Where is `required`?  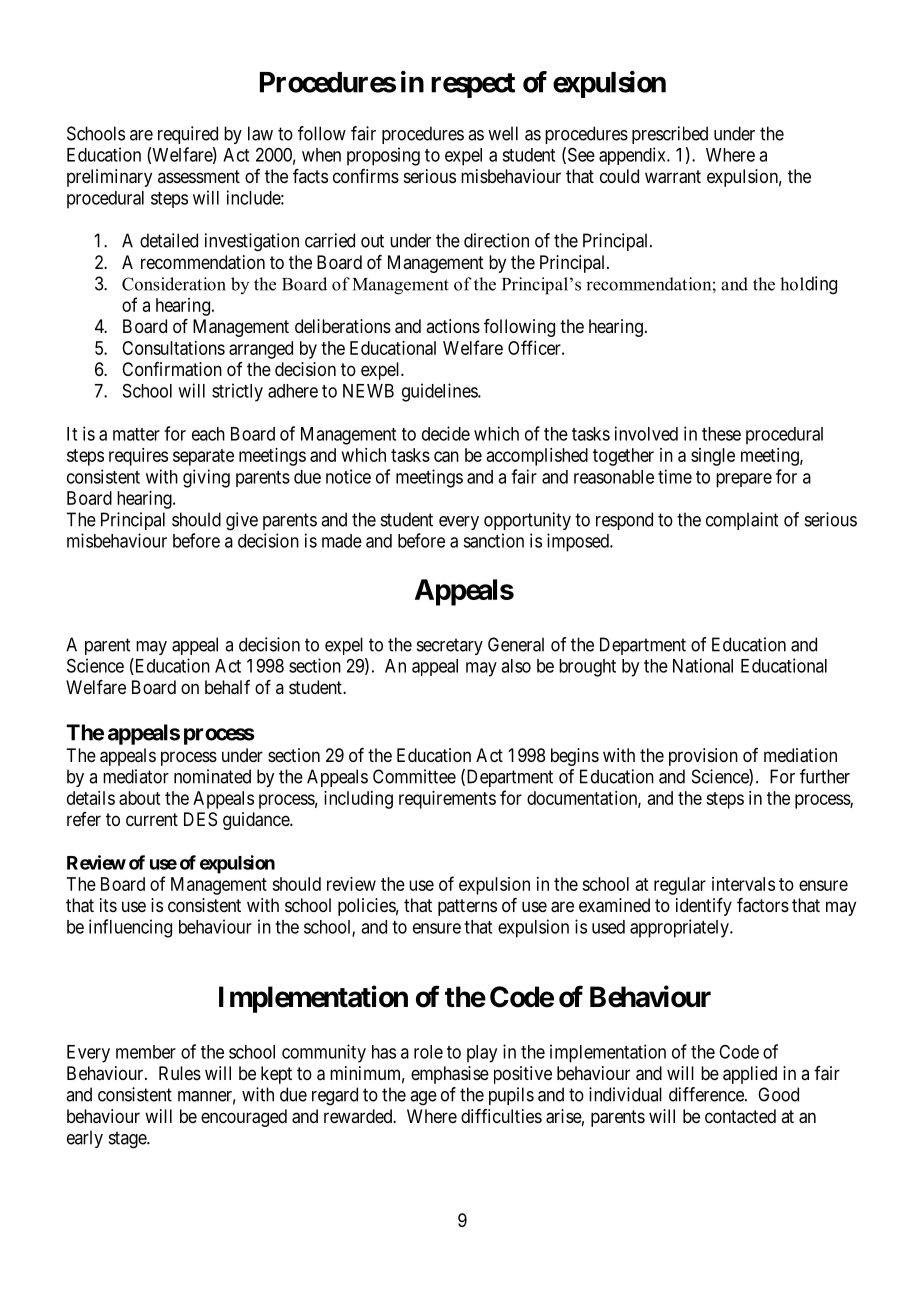 required is located at coordinates (188, 135).
